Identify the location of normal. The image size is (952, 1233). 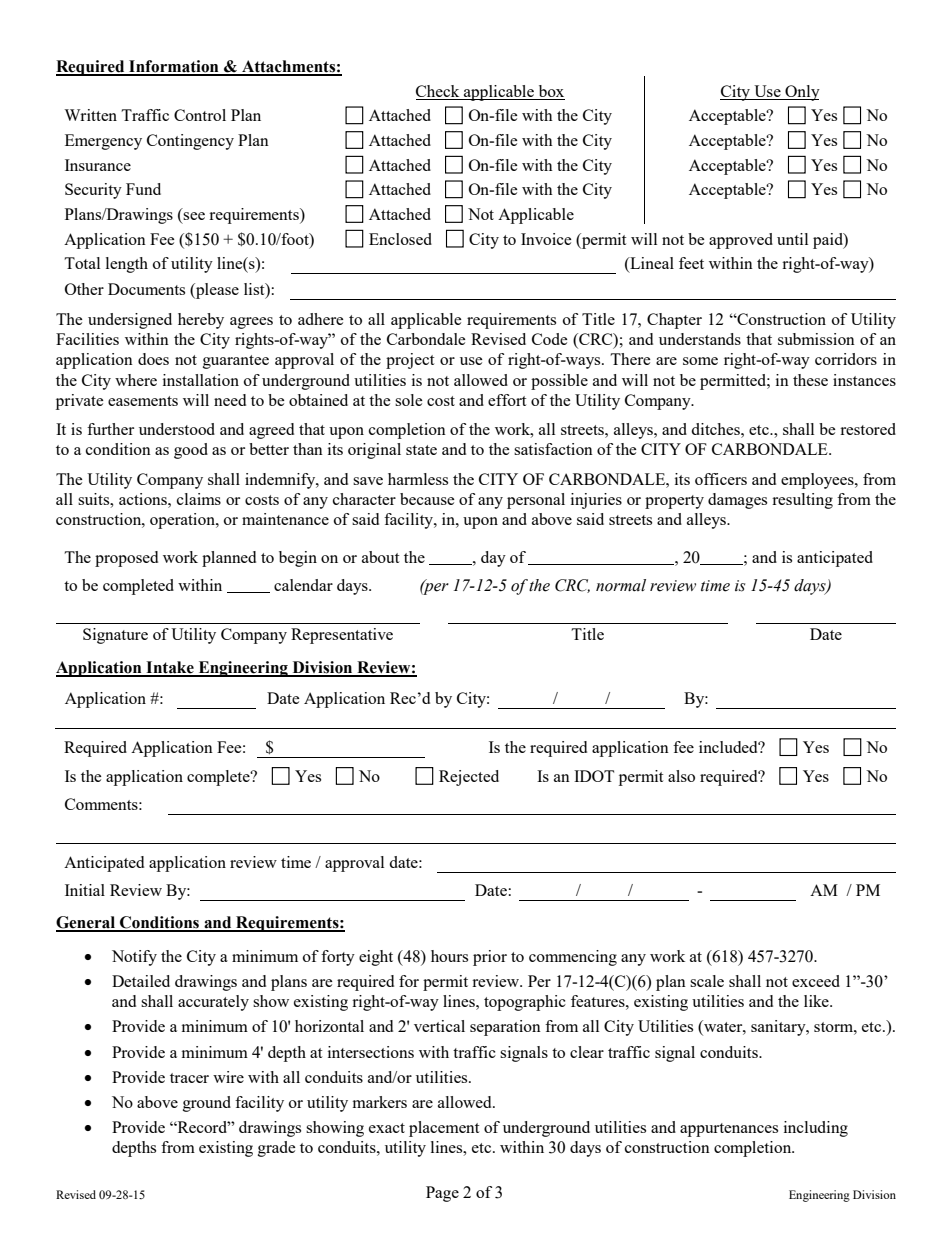
(621, 585).
